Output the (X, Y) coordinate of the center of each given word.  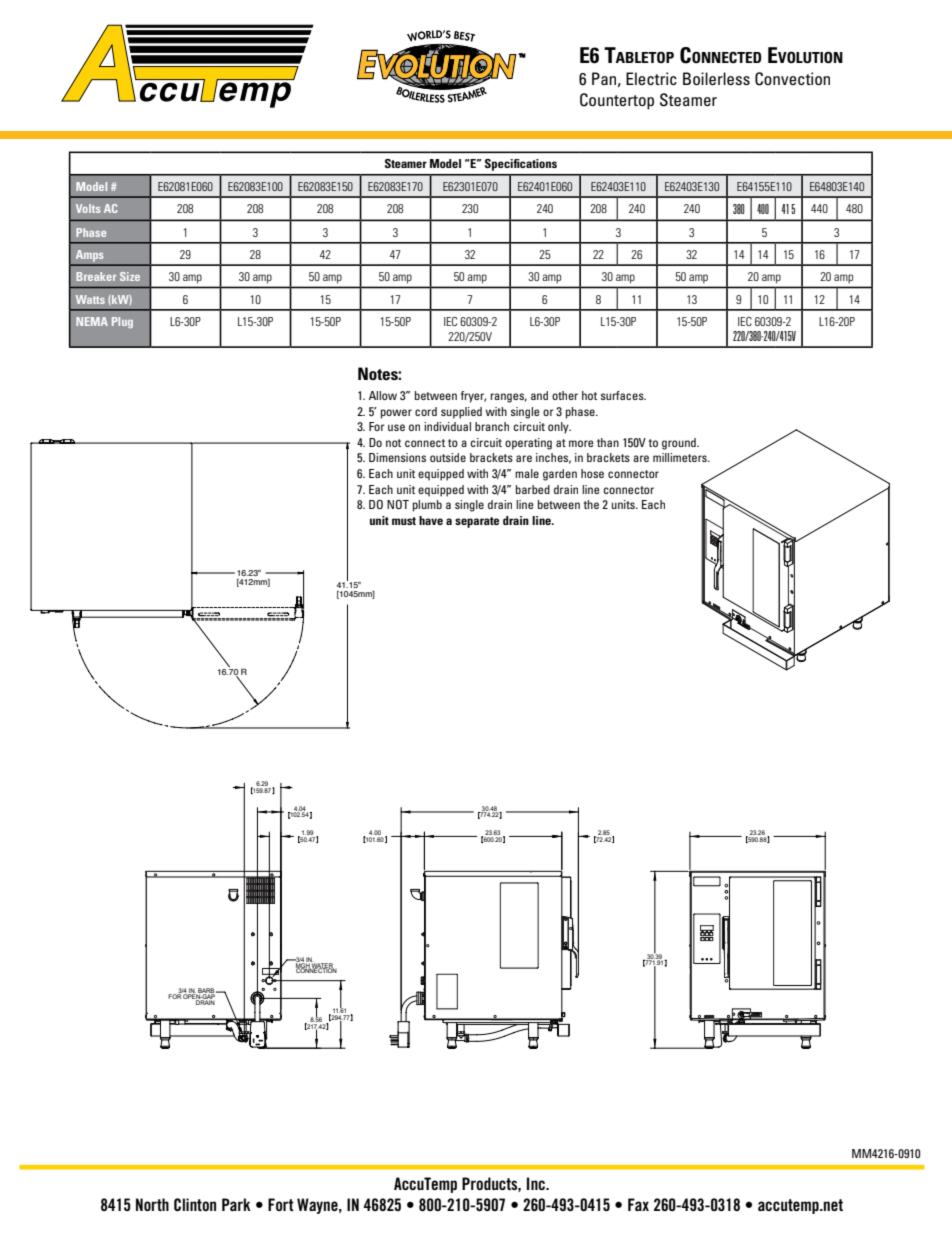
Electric (651, 78)
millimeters (681, 457)
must (404, 521)
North (152, 1204)
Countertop (617, 101)
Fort (281, 1204)
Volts (88, 208)
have (431, 520)
